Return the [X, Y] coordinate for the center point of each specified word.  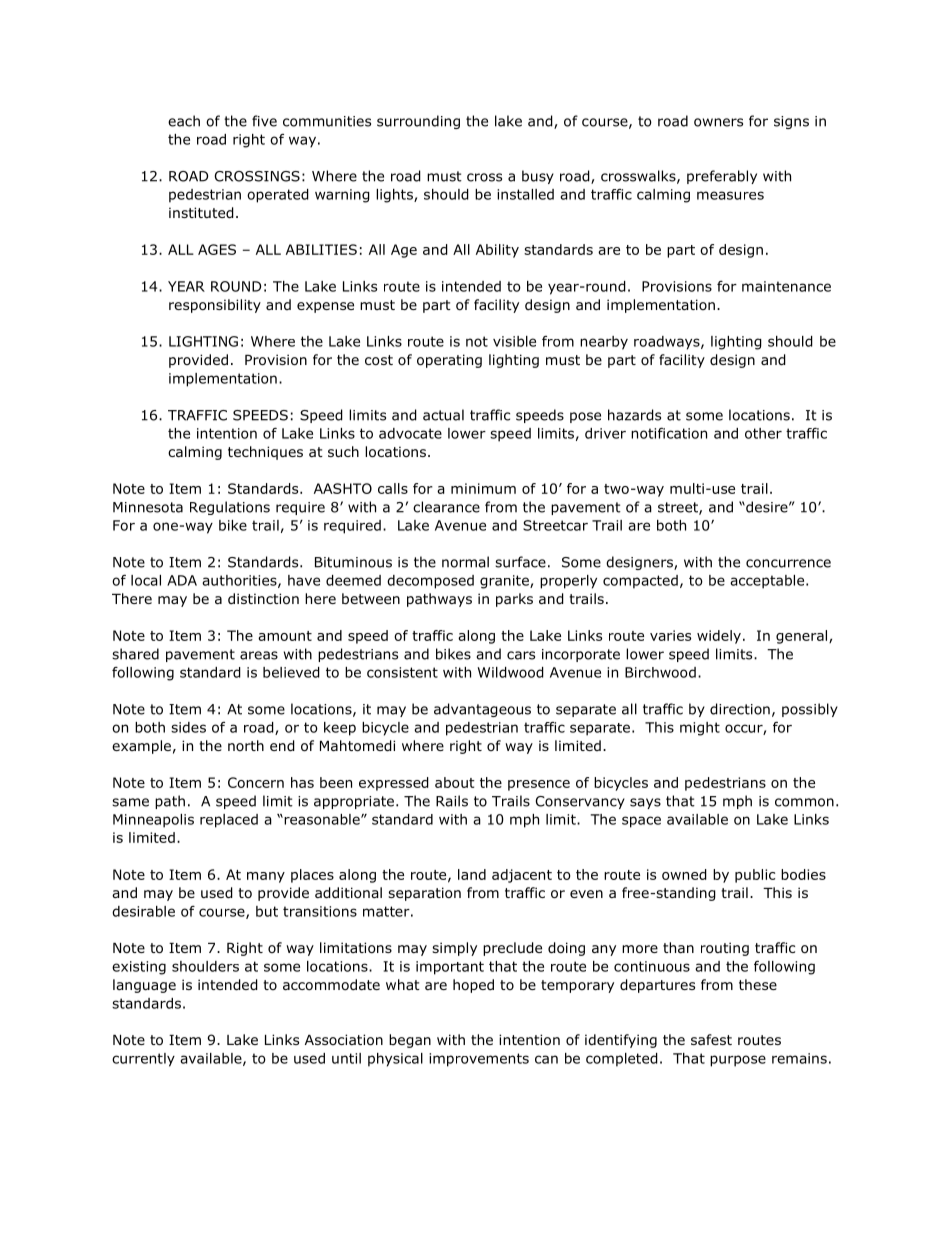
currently [143, 1060]
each [184, 121]
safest [711, 1039]
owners [718, 122]
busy [538, 177]
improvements [479, 1060]
